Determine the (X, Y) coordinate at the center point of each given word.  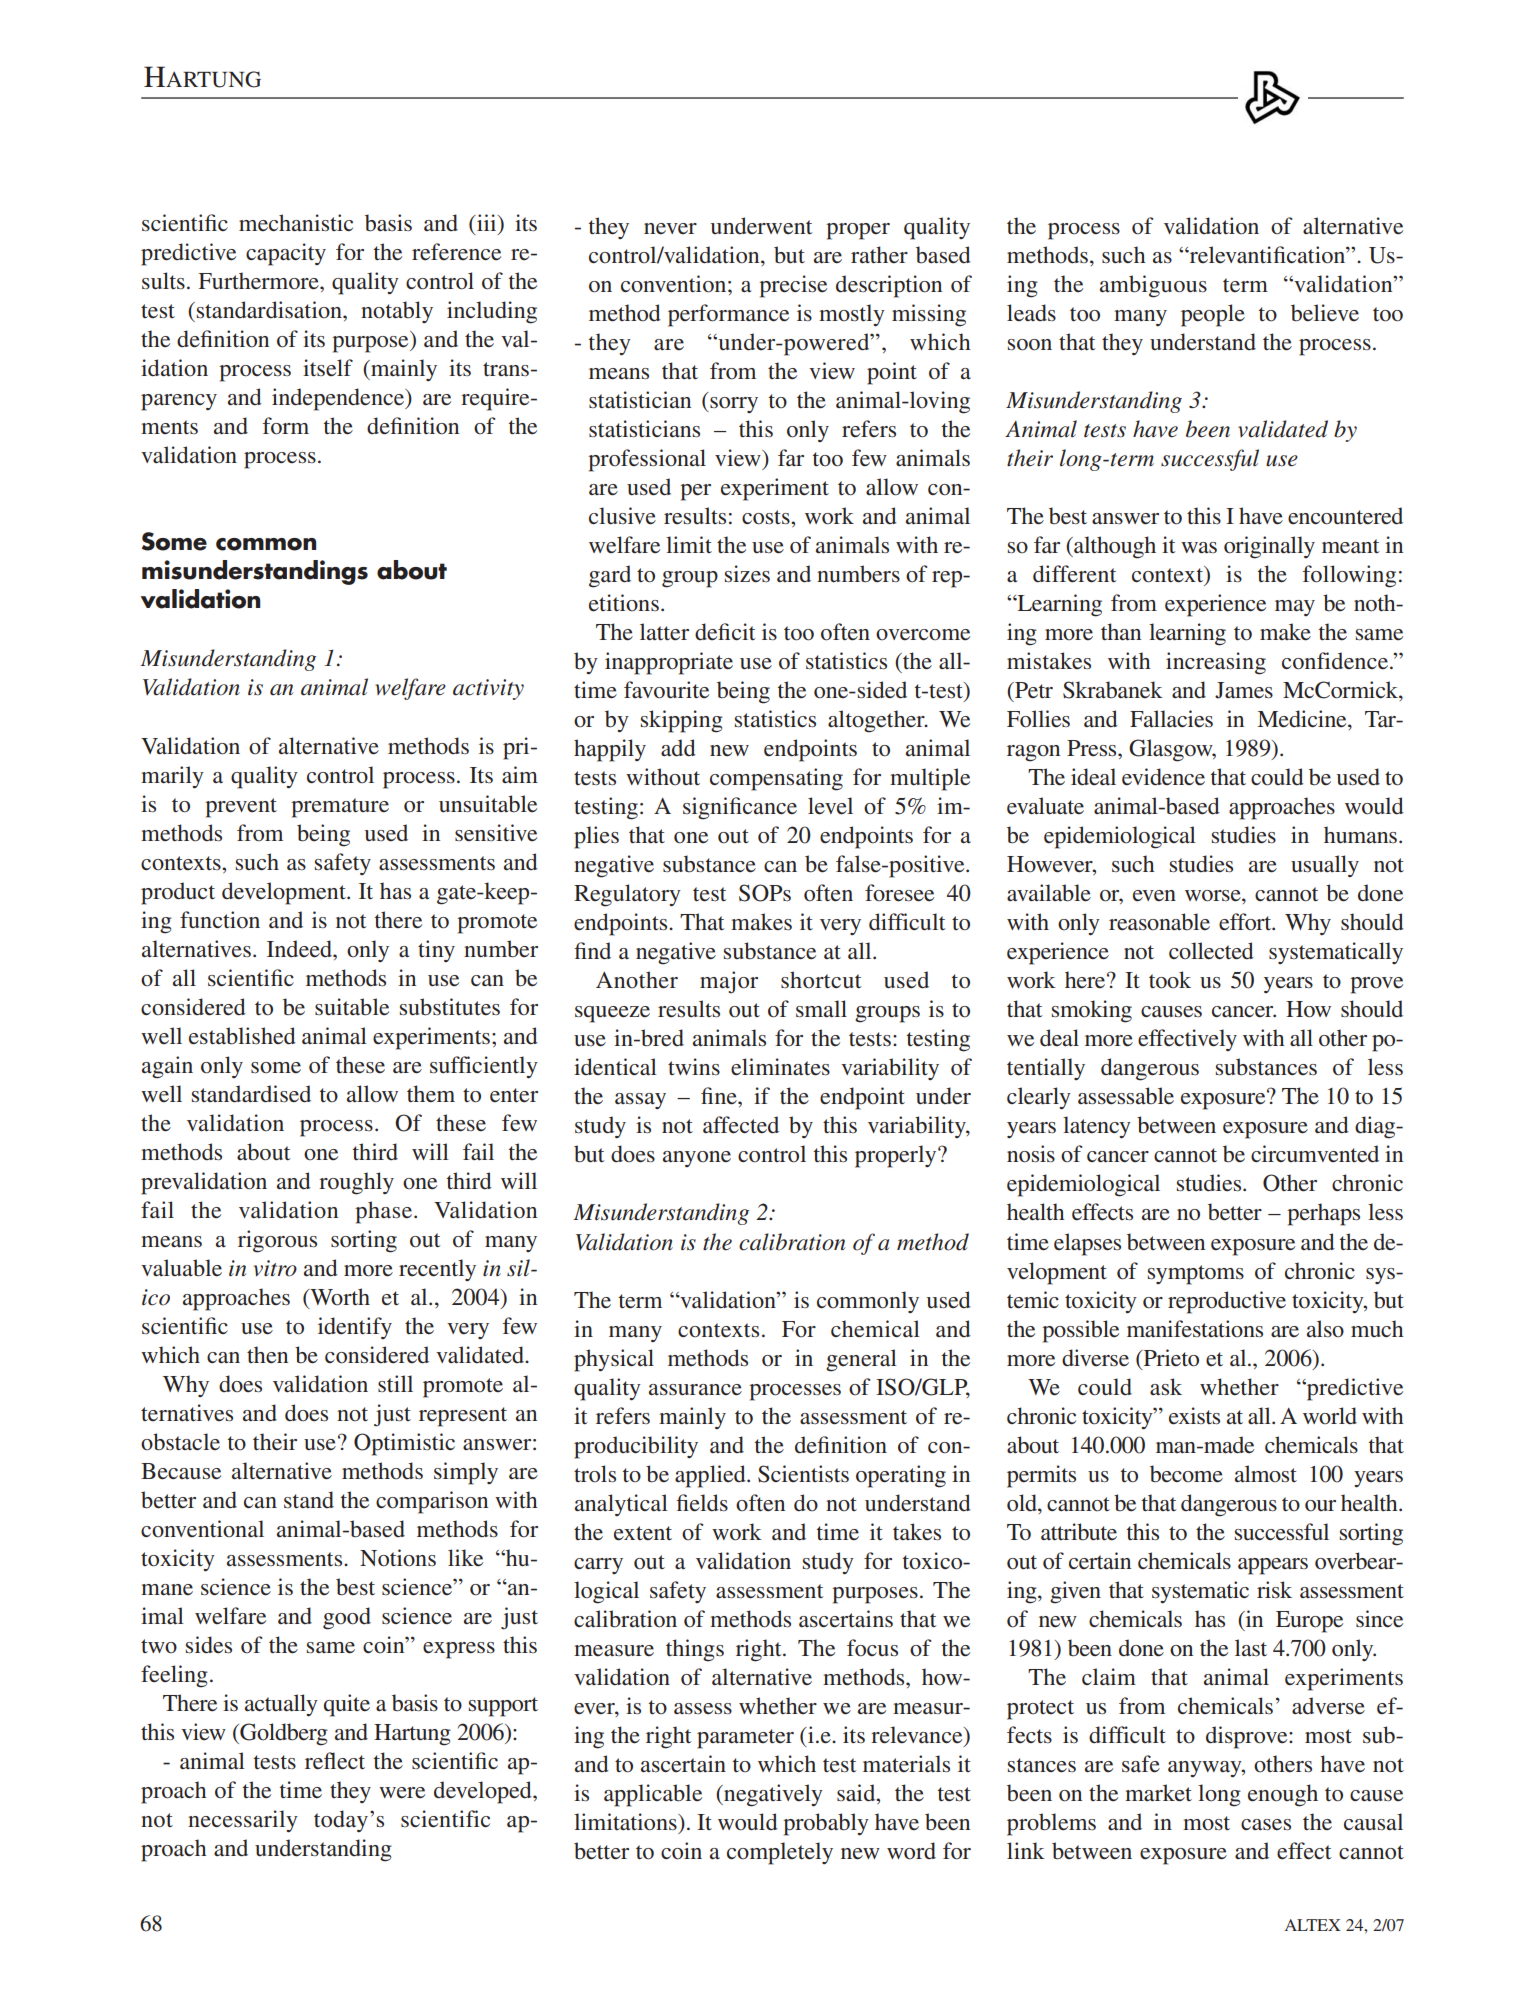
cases (1266, 1825)
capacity (286, 254)
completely (780, 1853)
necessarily (243, 1821)
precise (793, 286)
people (1213, 315)
